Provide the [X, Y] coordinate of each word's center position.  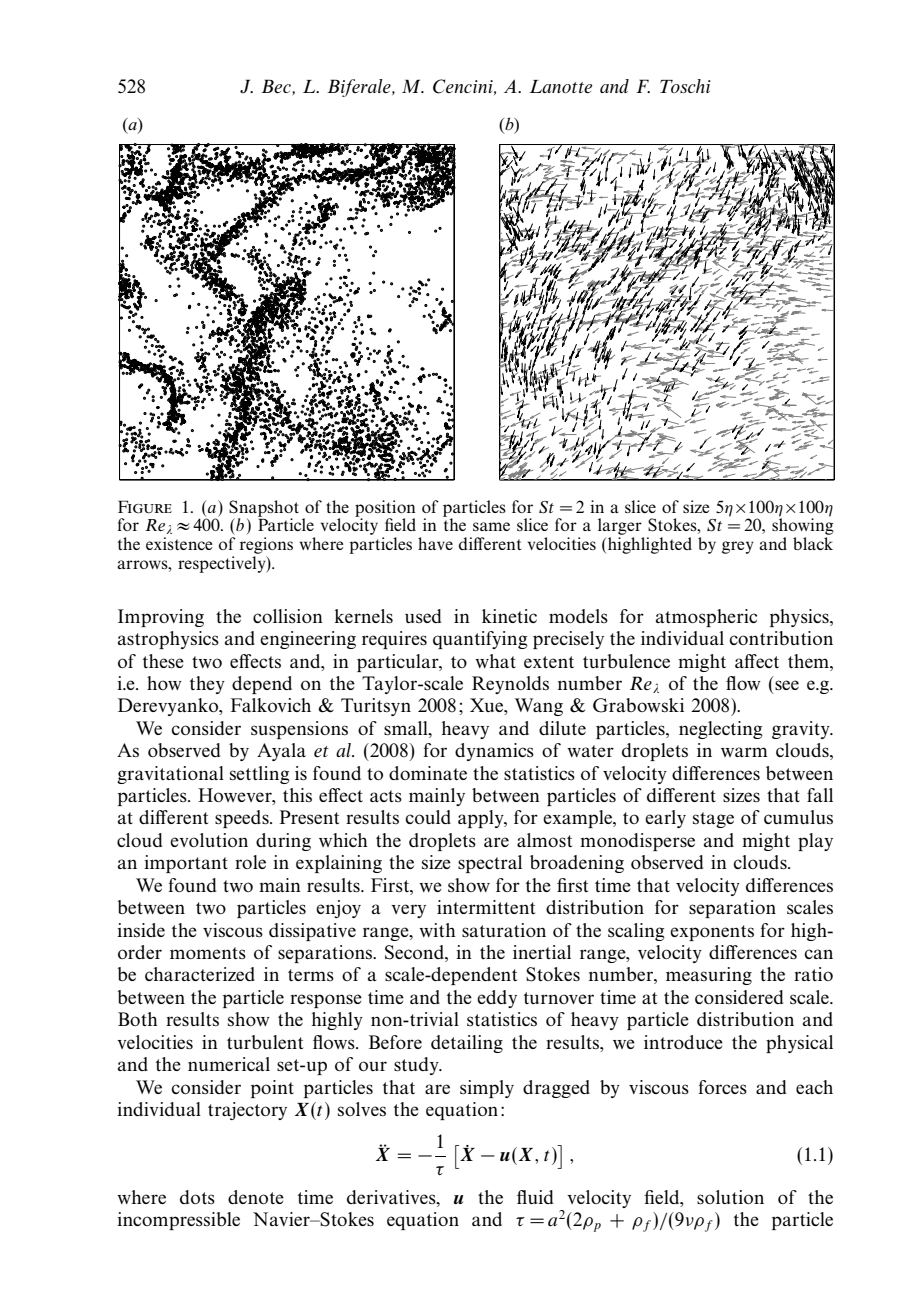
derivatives [392, 1198]
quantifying [480, 640]
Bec [277, 86]
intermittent [486, 907]
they [207, 685]
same [491, 526]
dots [197, 1197]
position [385, 509]
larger [621, 528]
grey [738, 547]
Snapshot [264, 509]
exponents [712, 933]
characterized [200, 974]
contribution [781, 638]
